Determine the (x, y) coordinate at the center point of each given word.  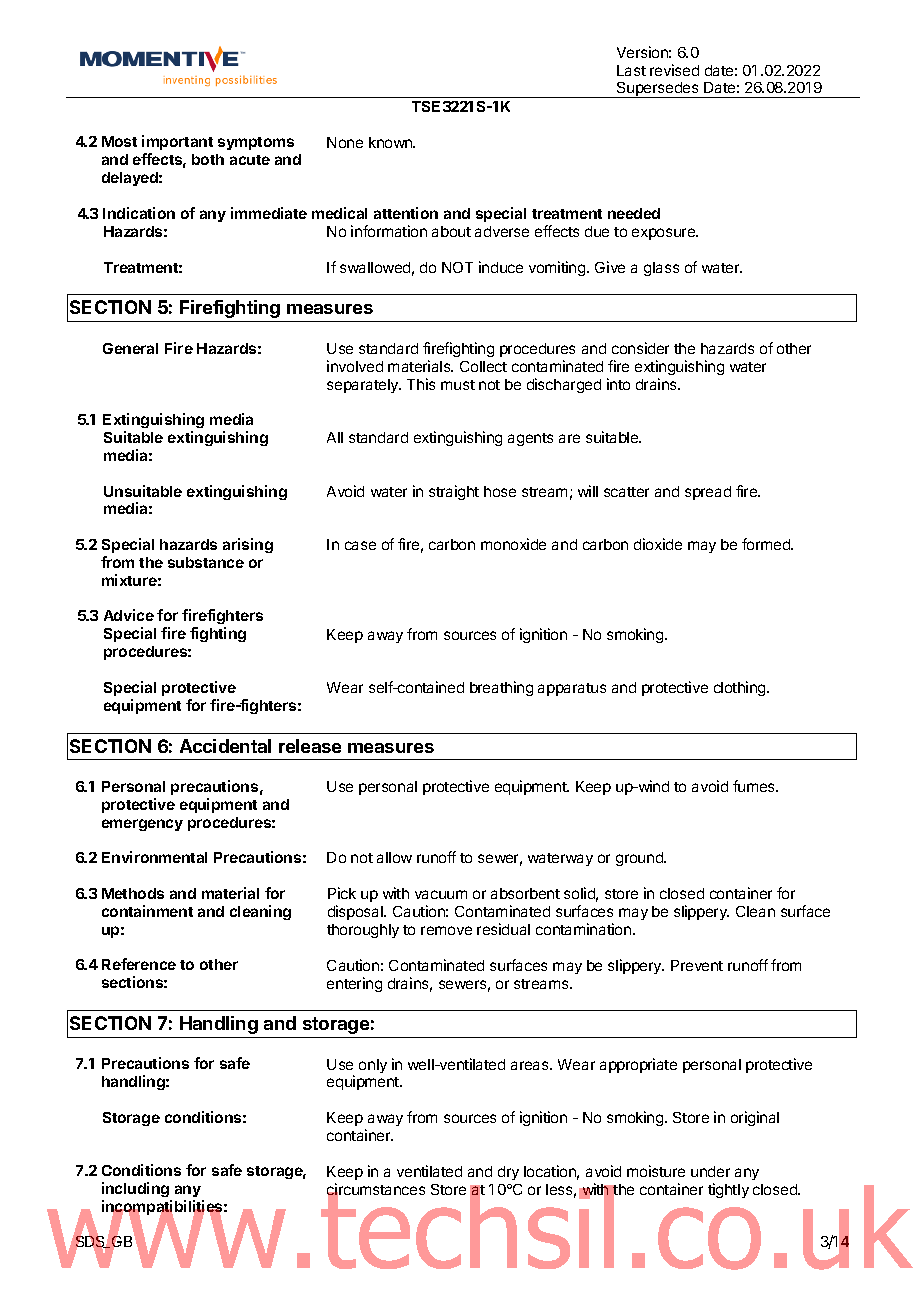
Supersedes (658, 90)
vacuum (441, 894)
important (177, 144)
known (391, 142)
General (130, 348)
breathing (501, 688)
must (458, 385)
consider (640, 348)
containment (147, 911)
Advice (129, 615)
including (136, 1191)
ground (640, 859)
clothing (741, 688)
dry (508, 1173)
